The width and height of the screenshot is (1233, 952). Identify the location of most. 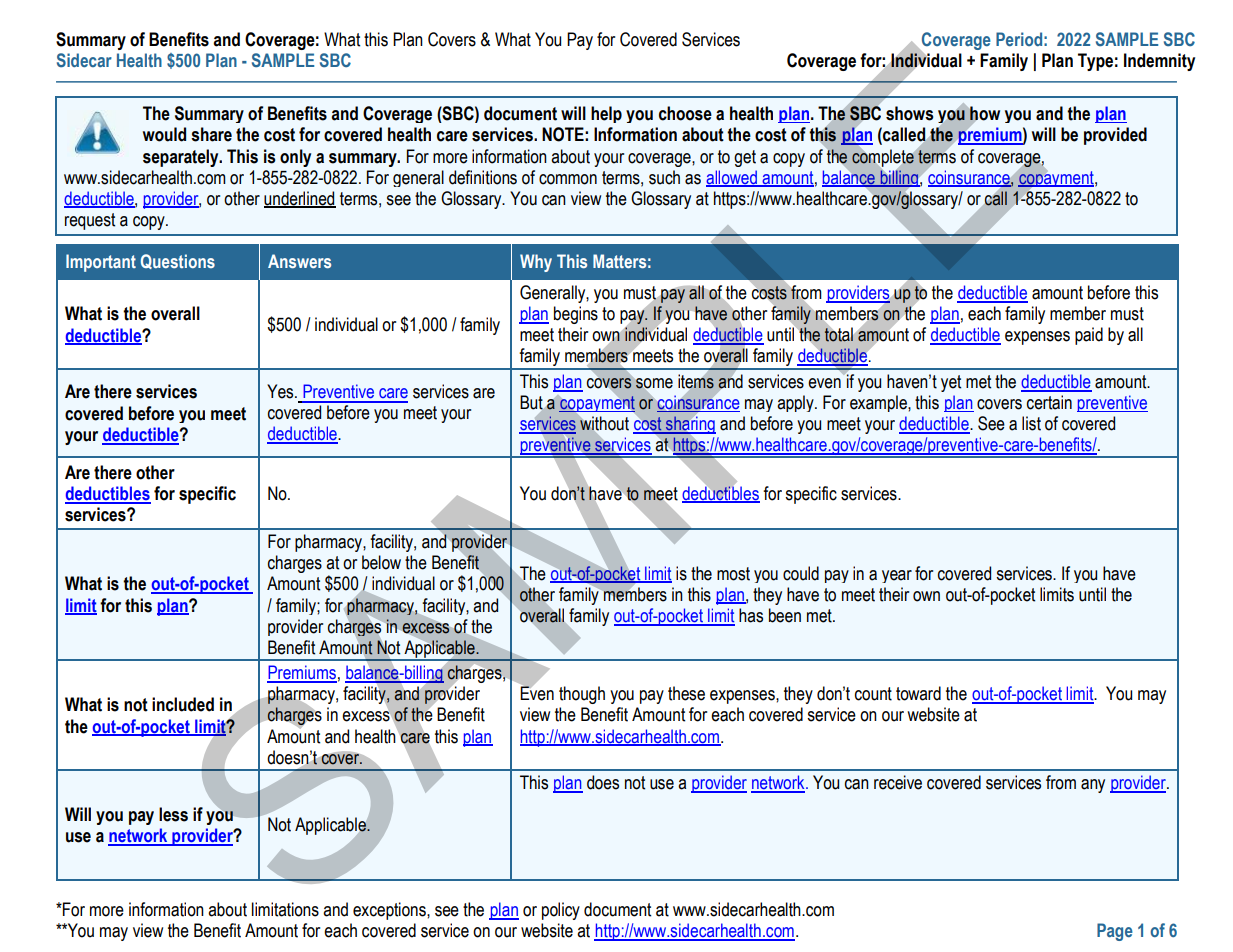
(733, 574).
